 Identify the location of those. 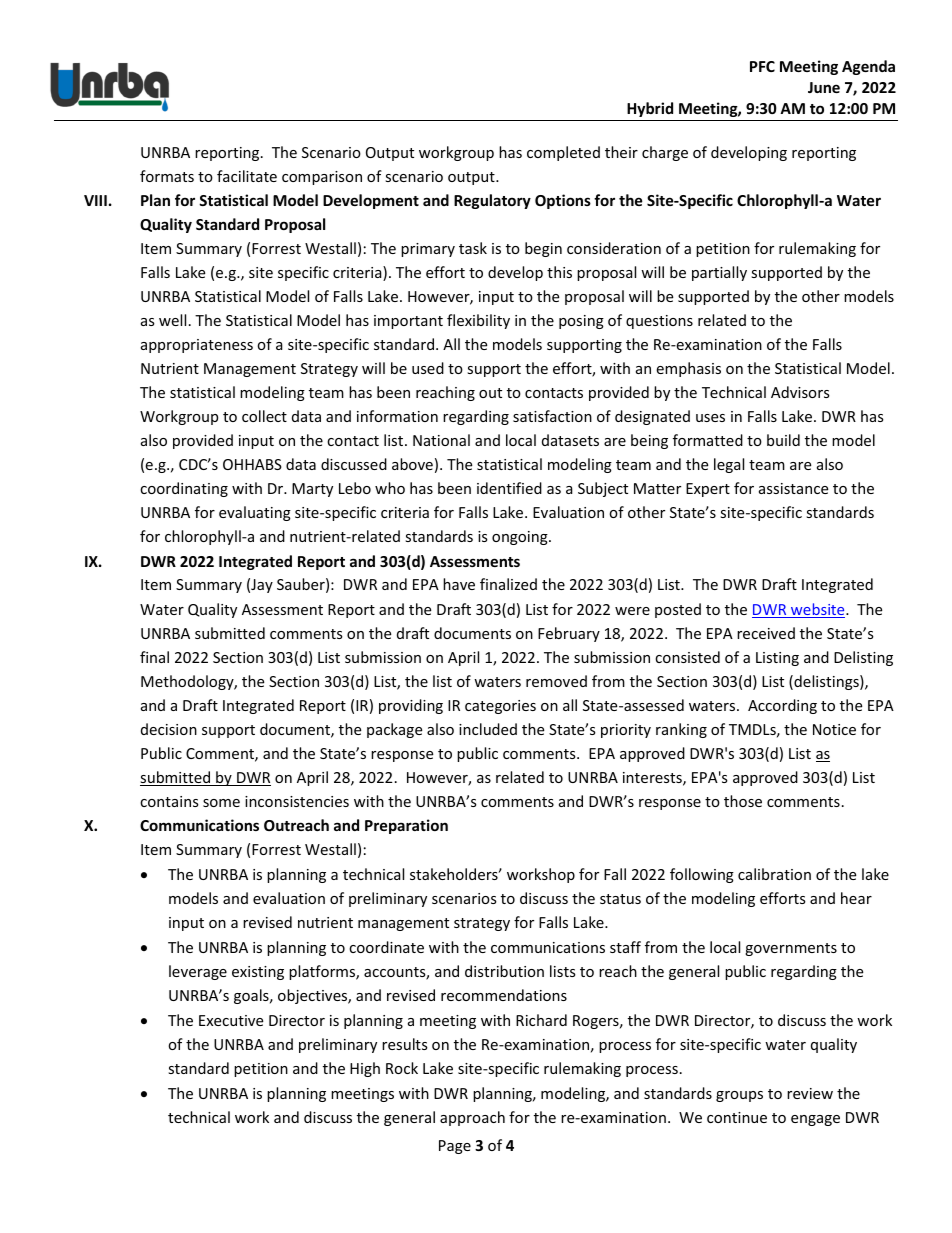
(743, 801).
